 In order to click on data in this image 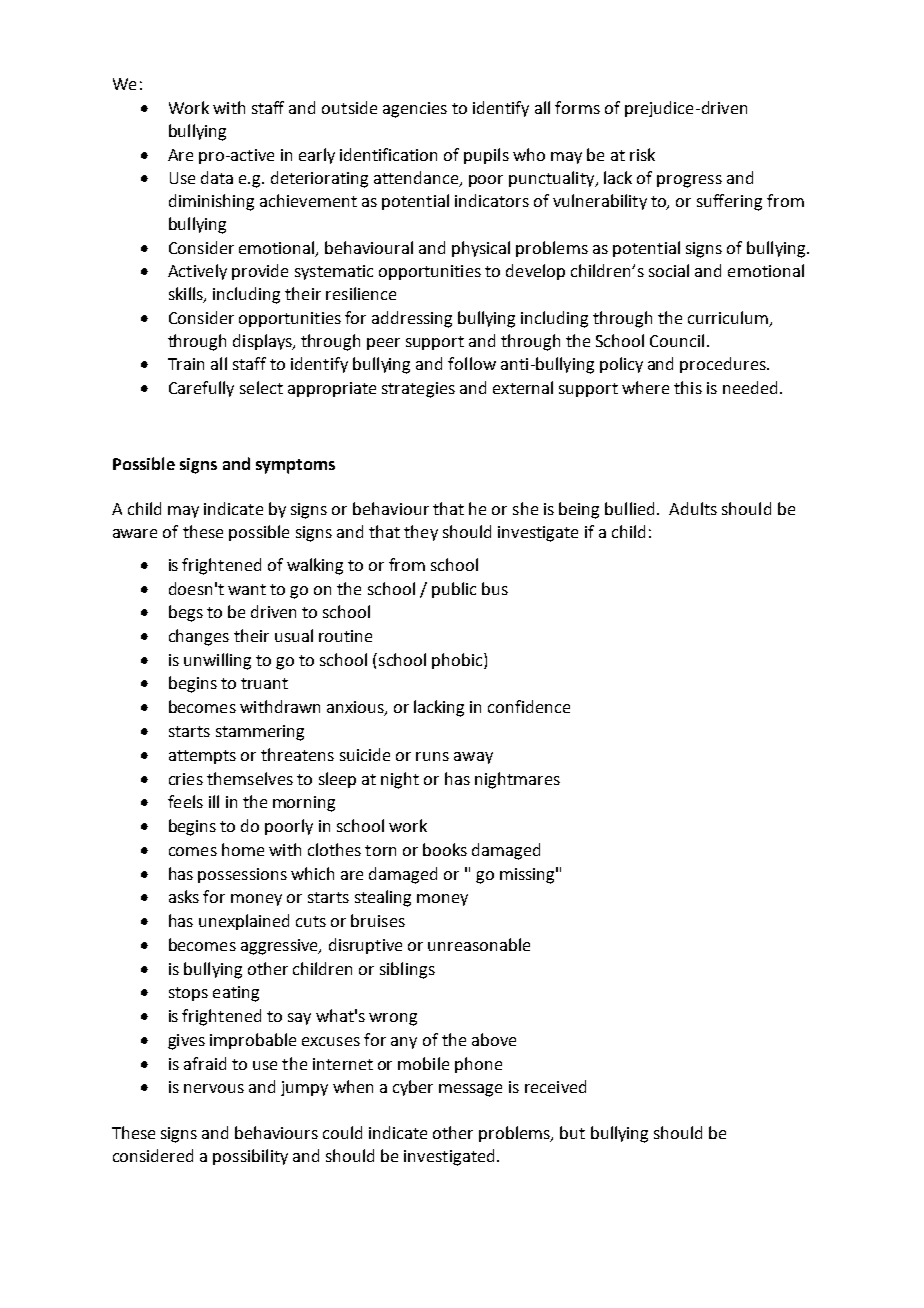, I will do `click(217, 177)`.
